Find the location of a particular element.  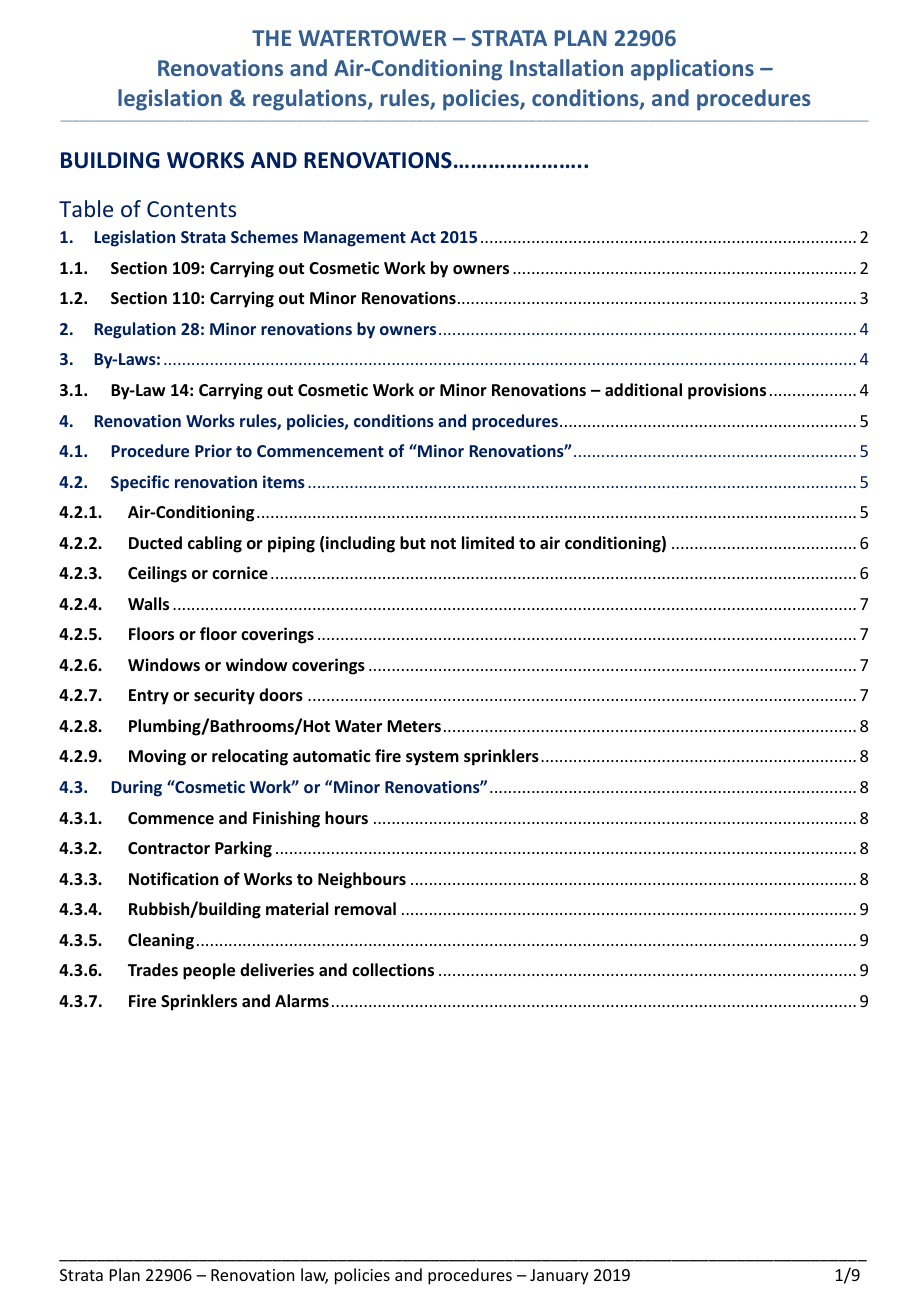

additional is located at coordinates (643, 390).
